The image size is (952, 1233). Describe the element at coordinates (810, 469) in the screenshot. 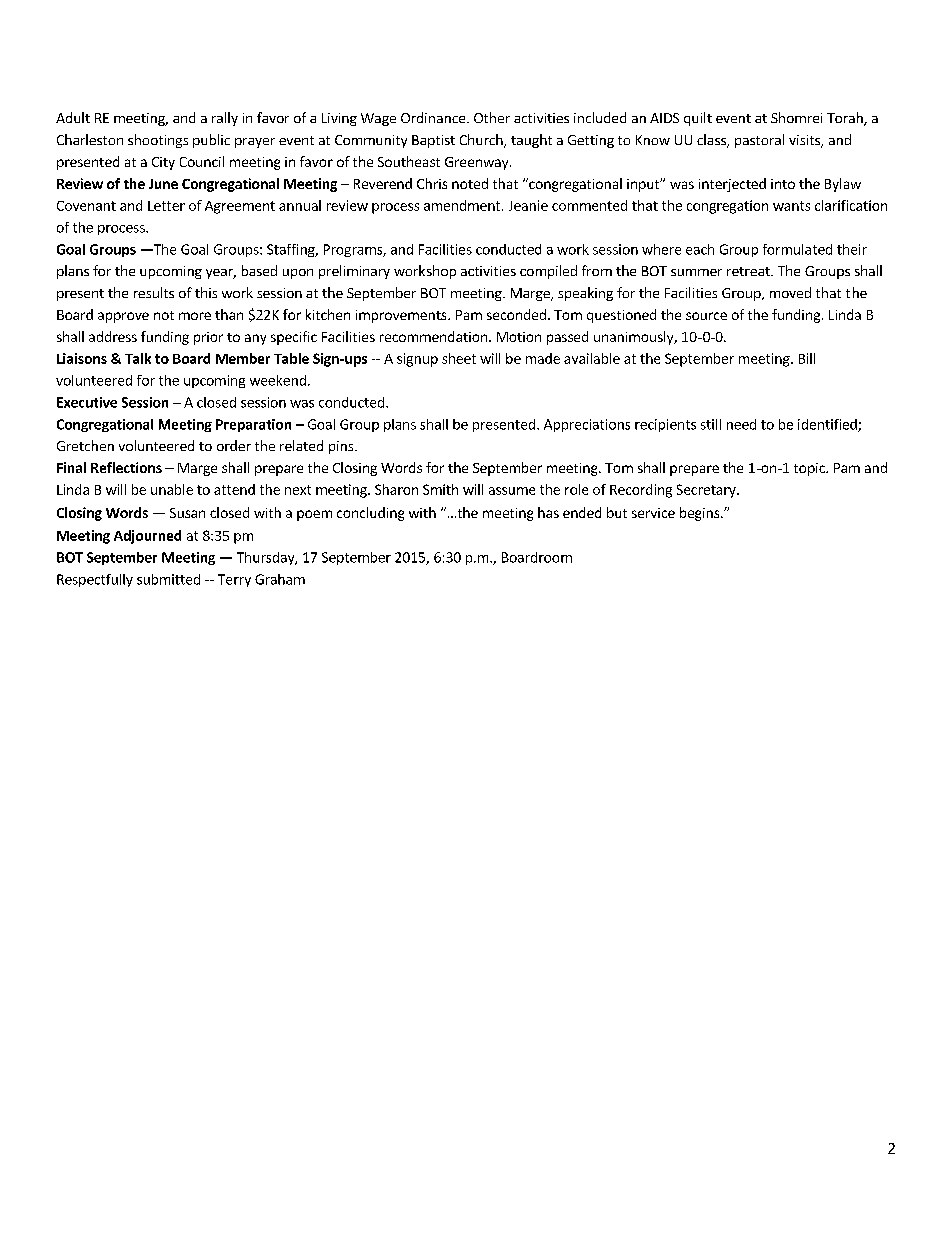

I see `topic` at that location.
